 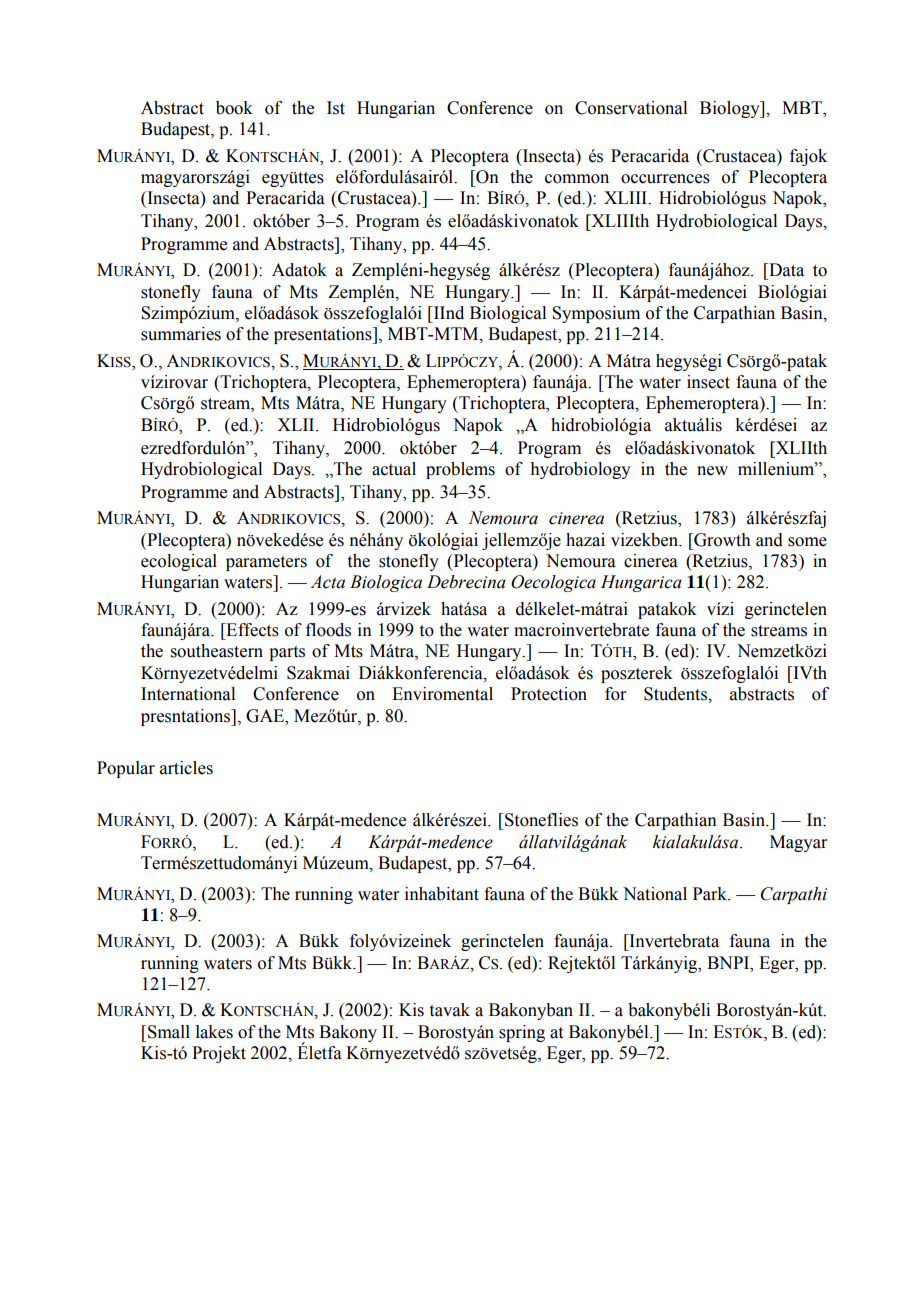 What do you see at coordinates (665, 179) in the document?
I see `occurrences` at bounding box center [665, 179].
